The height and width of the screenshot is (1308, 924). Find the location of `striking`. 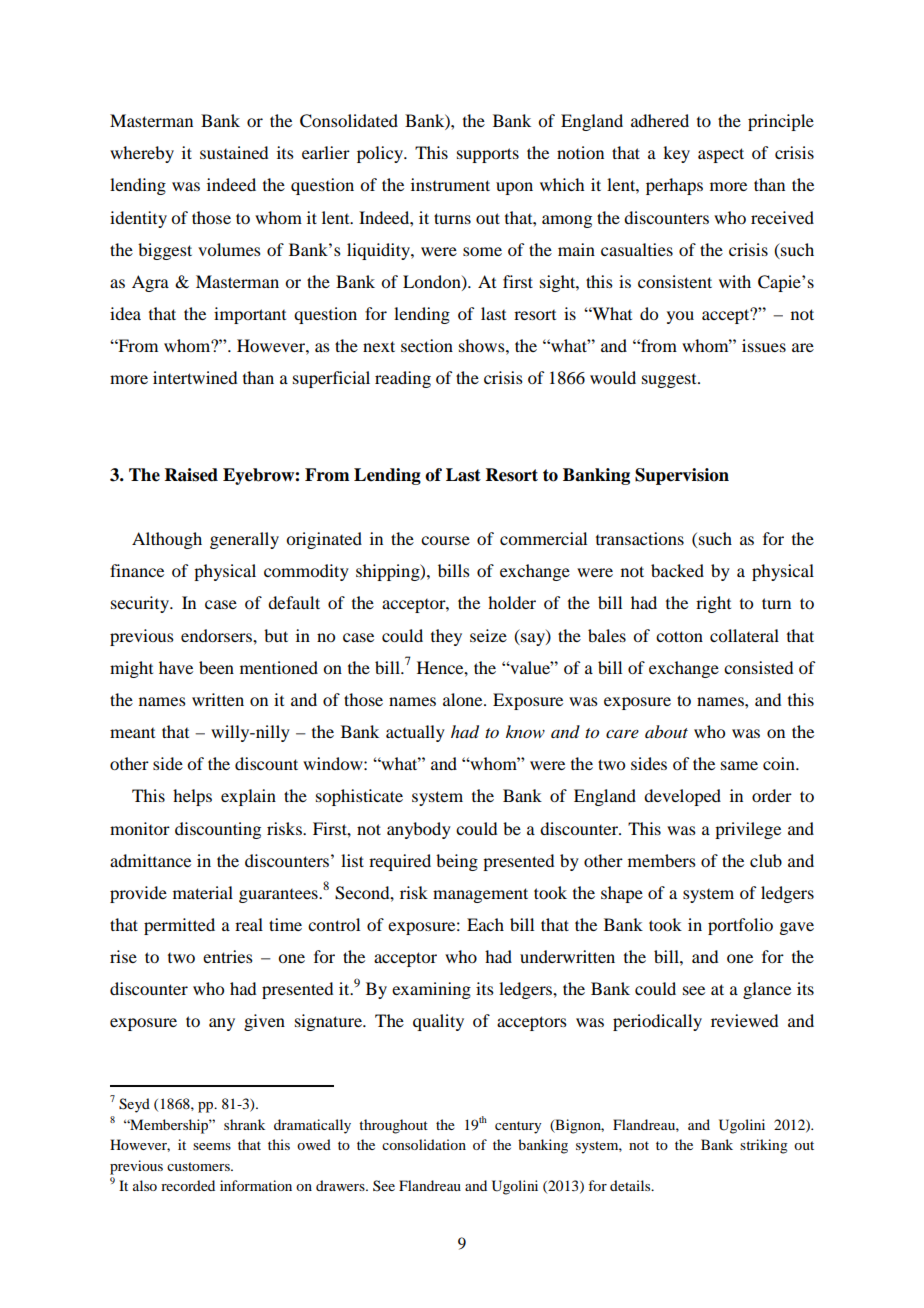

striking is located at coordinates (764, 1146).
